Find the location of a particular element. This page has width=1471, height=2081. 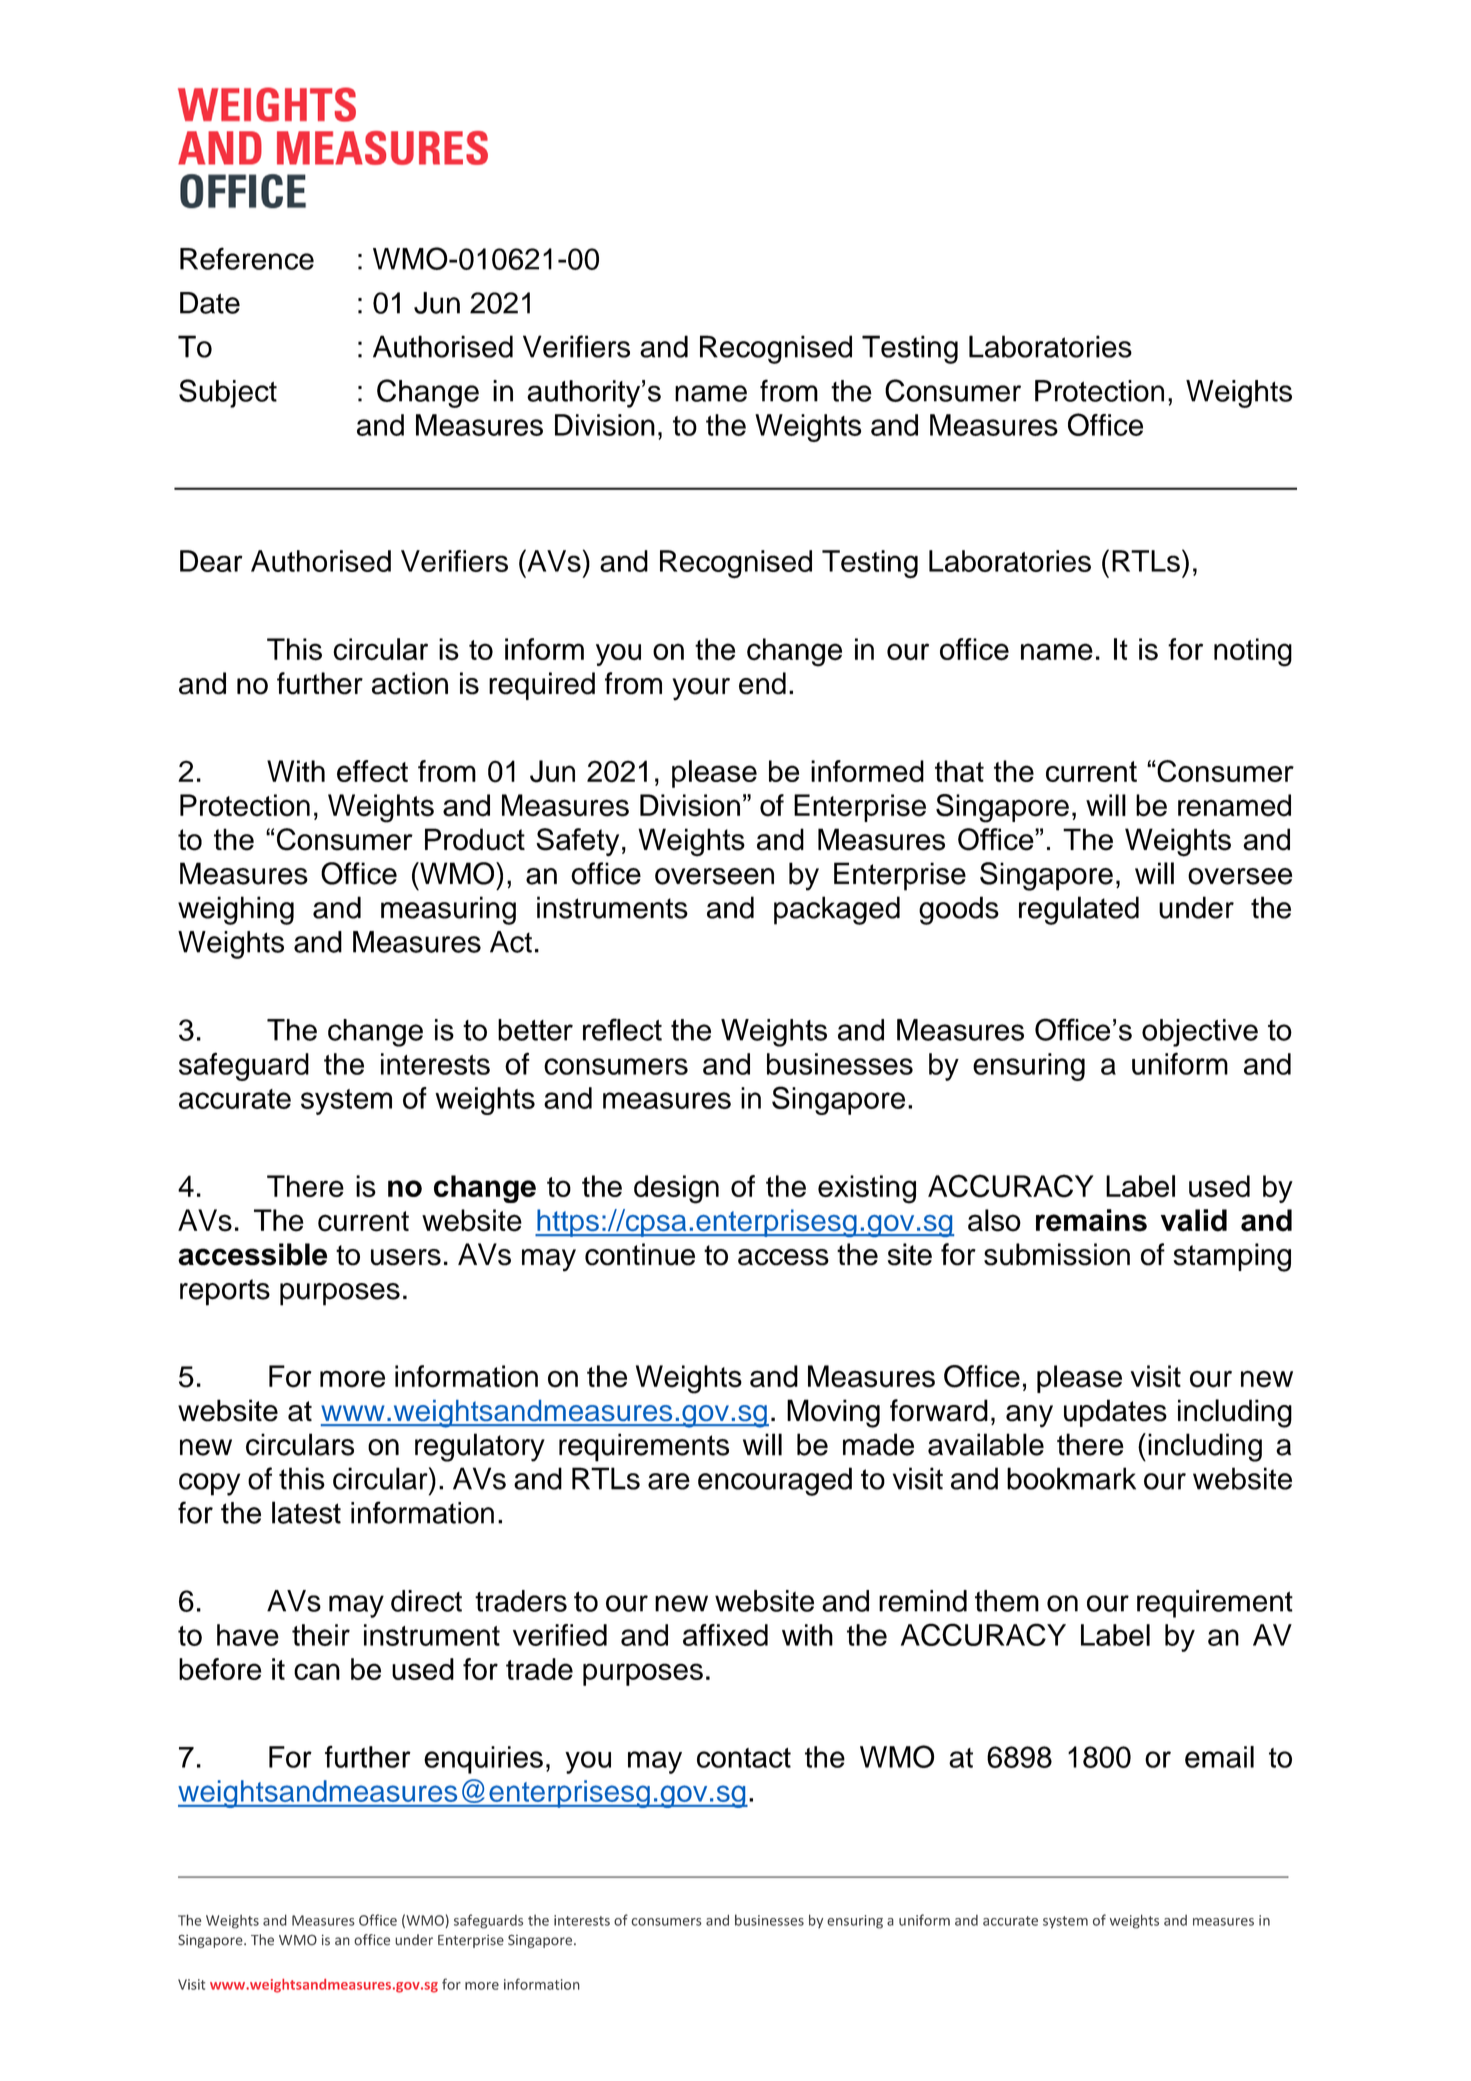

any is located at coordinates (1029, 1416).
